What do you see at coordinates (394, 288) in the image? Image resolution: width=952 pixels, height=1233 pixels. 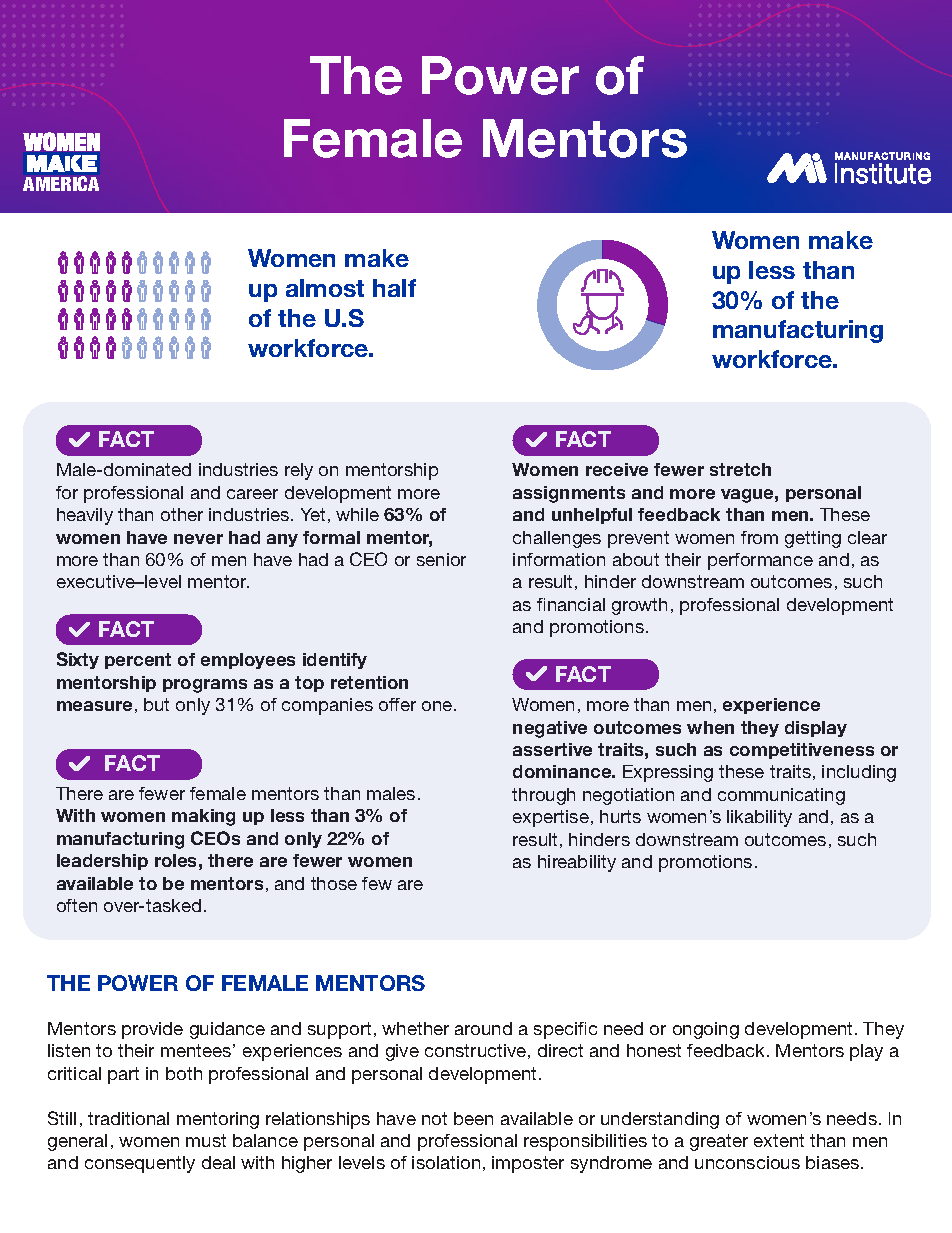 I see `half` at bounding box center [394, 288].
